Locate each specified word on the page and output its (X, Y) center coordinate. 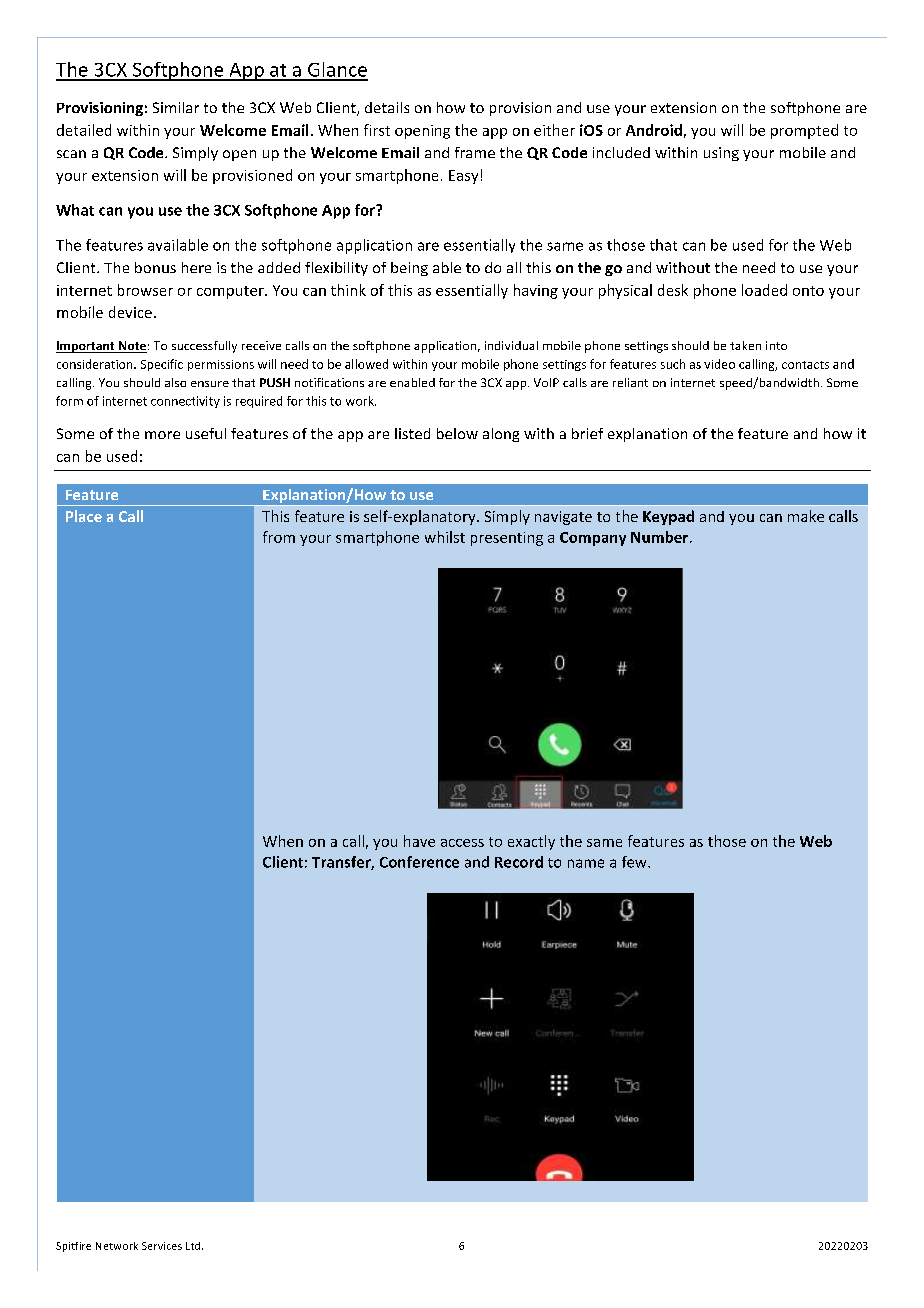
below (457, 433)
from (279, 537)
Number (661, 537)
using (721, 154)
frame (475, 152)
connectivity (185, 402)
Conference (419, 862)
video (719, 364)
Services (162, 1246)
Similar (176, 107)
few (635, 862)
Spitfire (73, 1247)
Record (519, 862)
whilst (445, 537)
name (586, 863)
